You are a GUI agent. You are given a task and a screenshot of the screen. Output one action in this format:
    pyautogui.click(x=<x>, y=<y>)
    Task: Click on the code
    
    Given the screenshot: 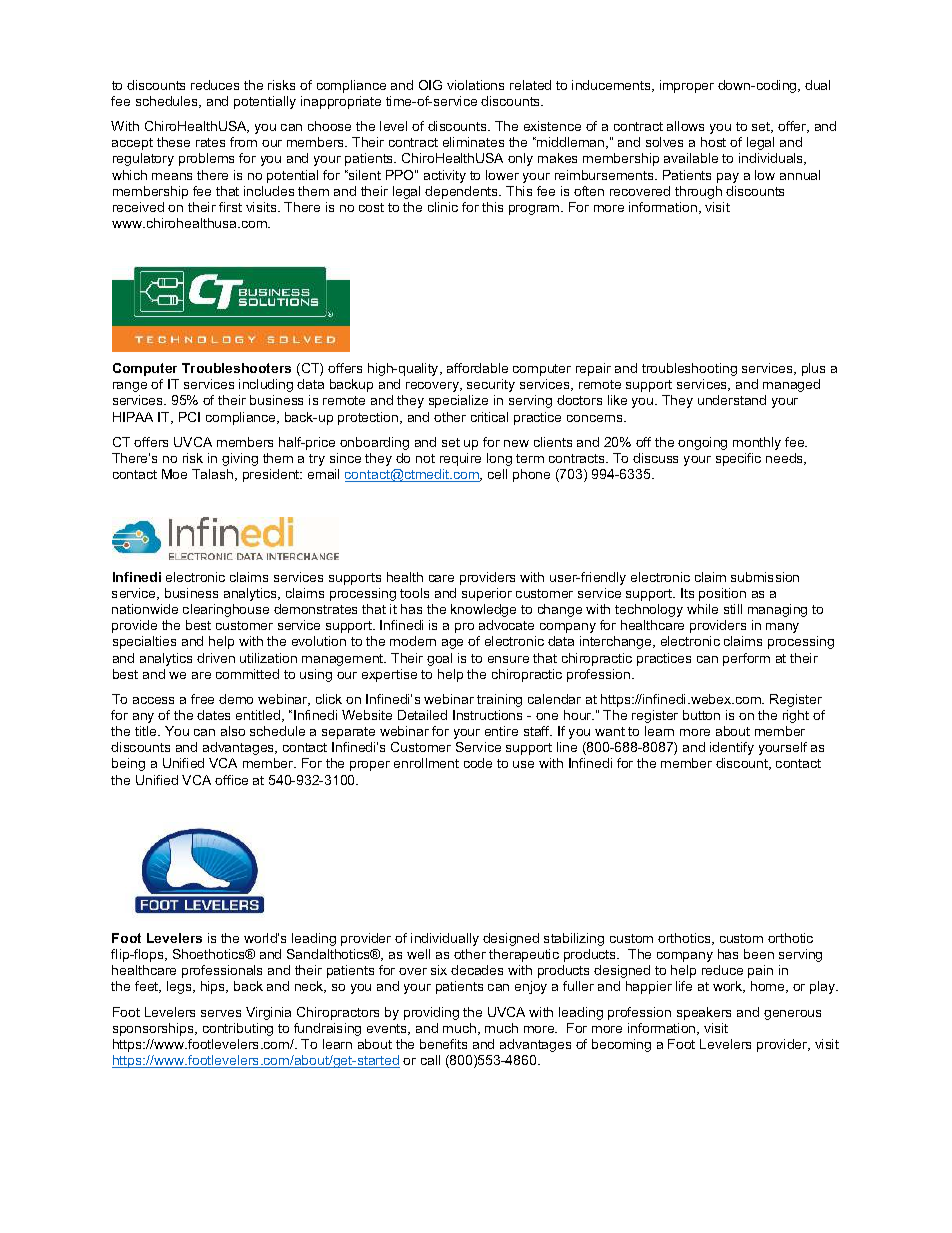 What is the action you would take?
    pyautogui.click(x=478, y=763)
